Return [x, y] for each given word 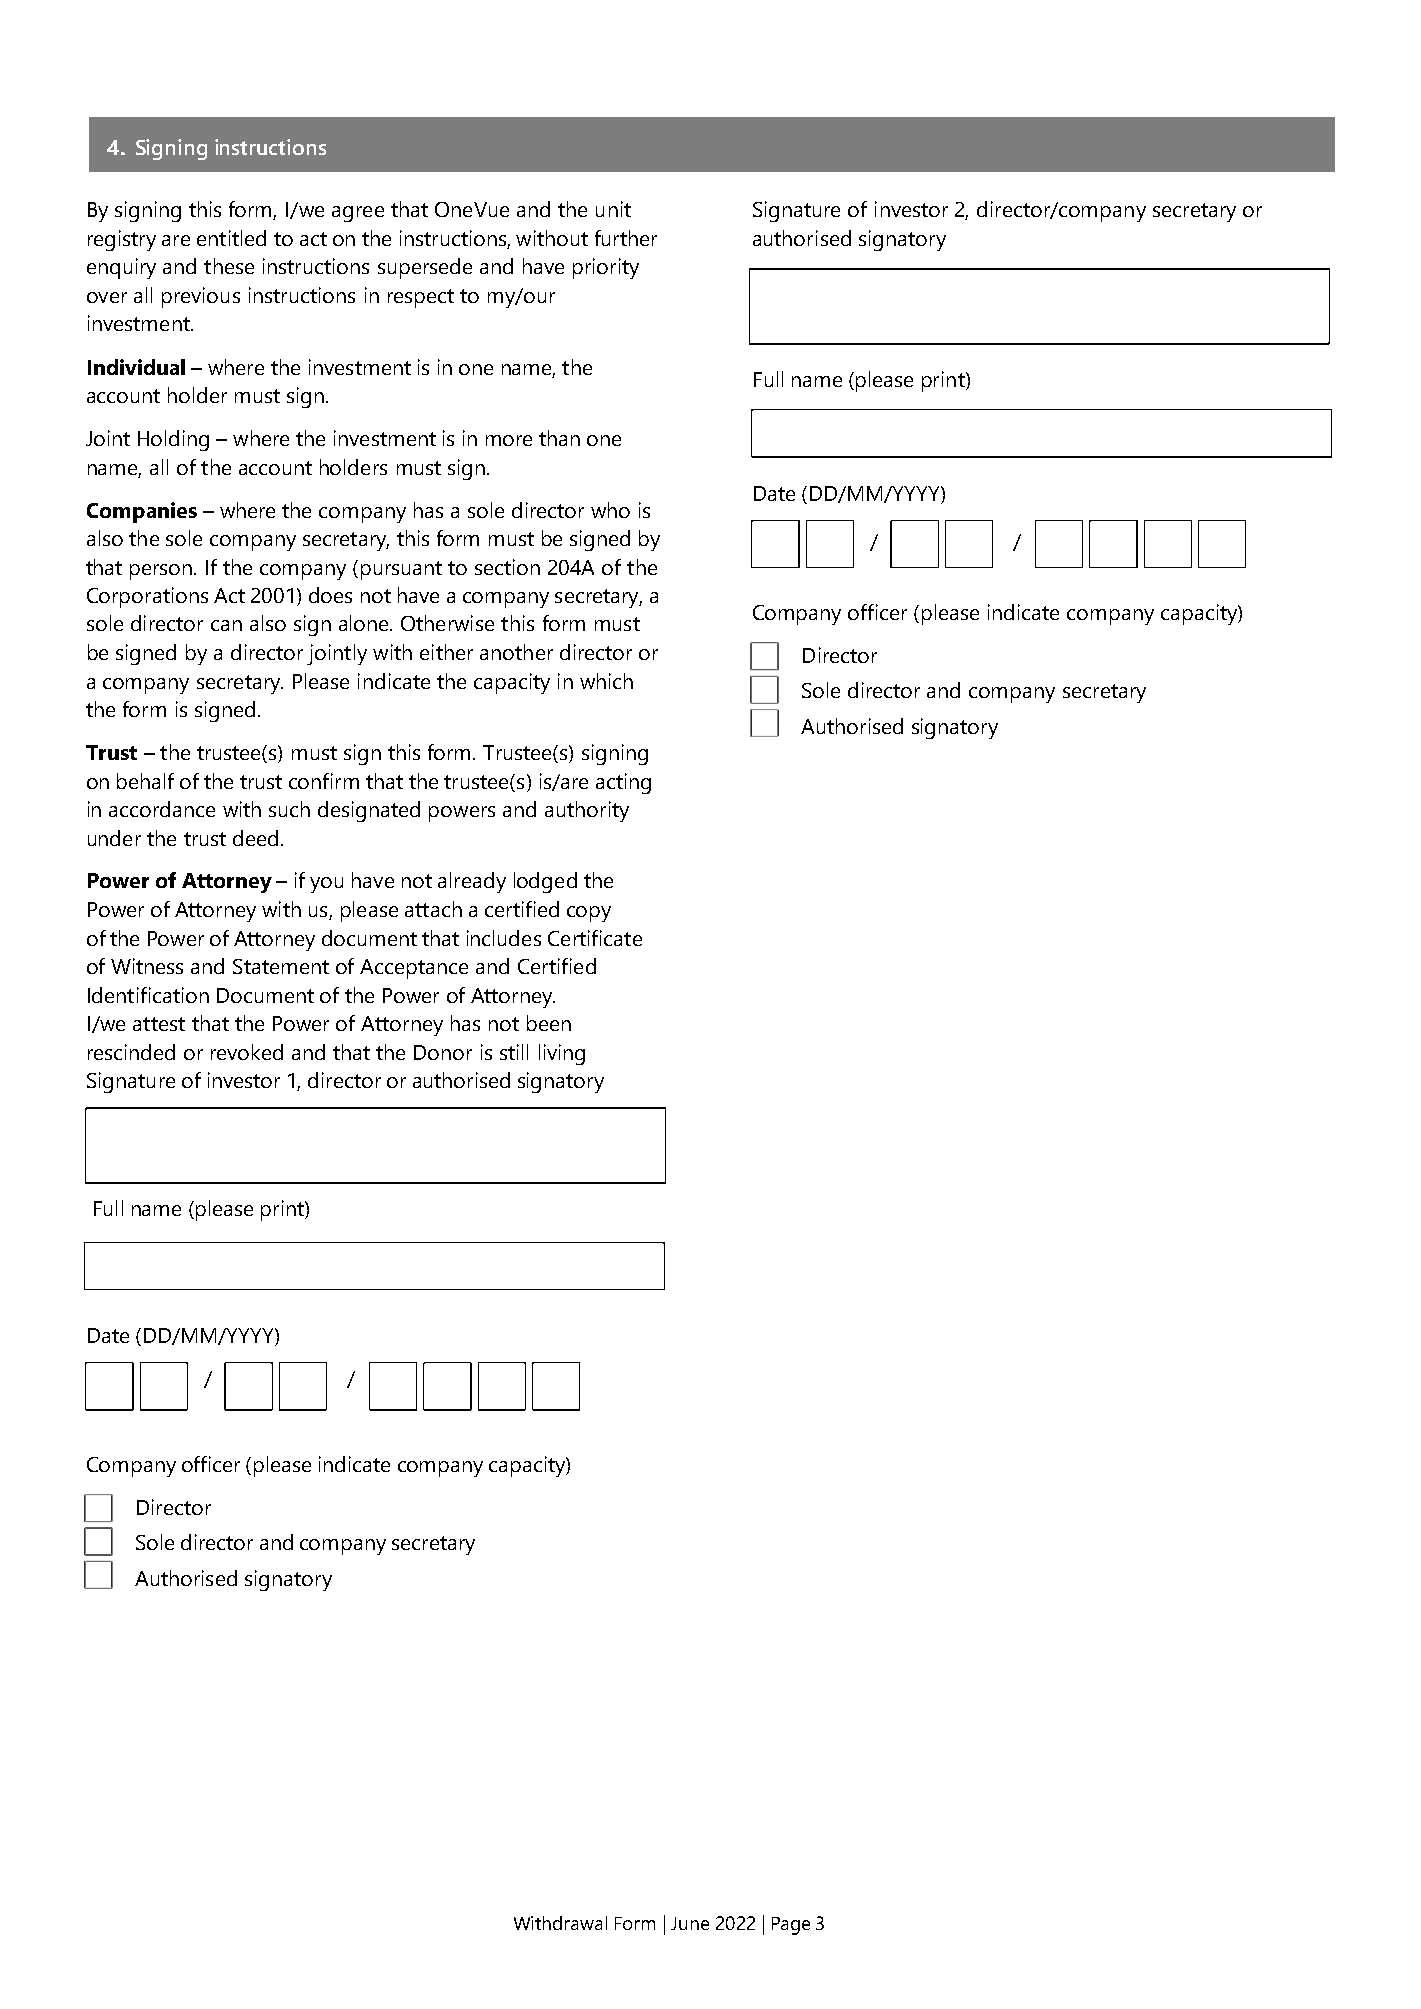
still [514, 1052]
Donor [443, 1052]
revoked [247, 1052]
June [690, 1923]
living [562, 1054]
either [446, 652]
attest [159, 1024]
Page [791, 1926]
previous [201, 297]
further [626, 238]
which [606, 681]
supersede [425, 268]
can [226, 625]
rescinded [131, 1052]
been [549, 1023]
